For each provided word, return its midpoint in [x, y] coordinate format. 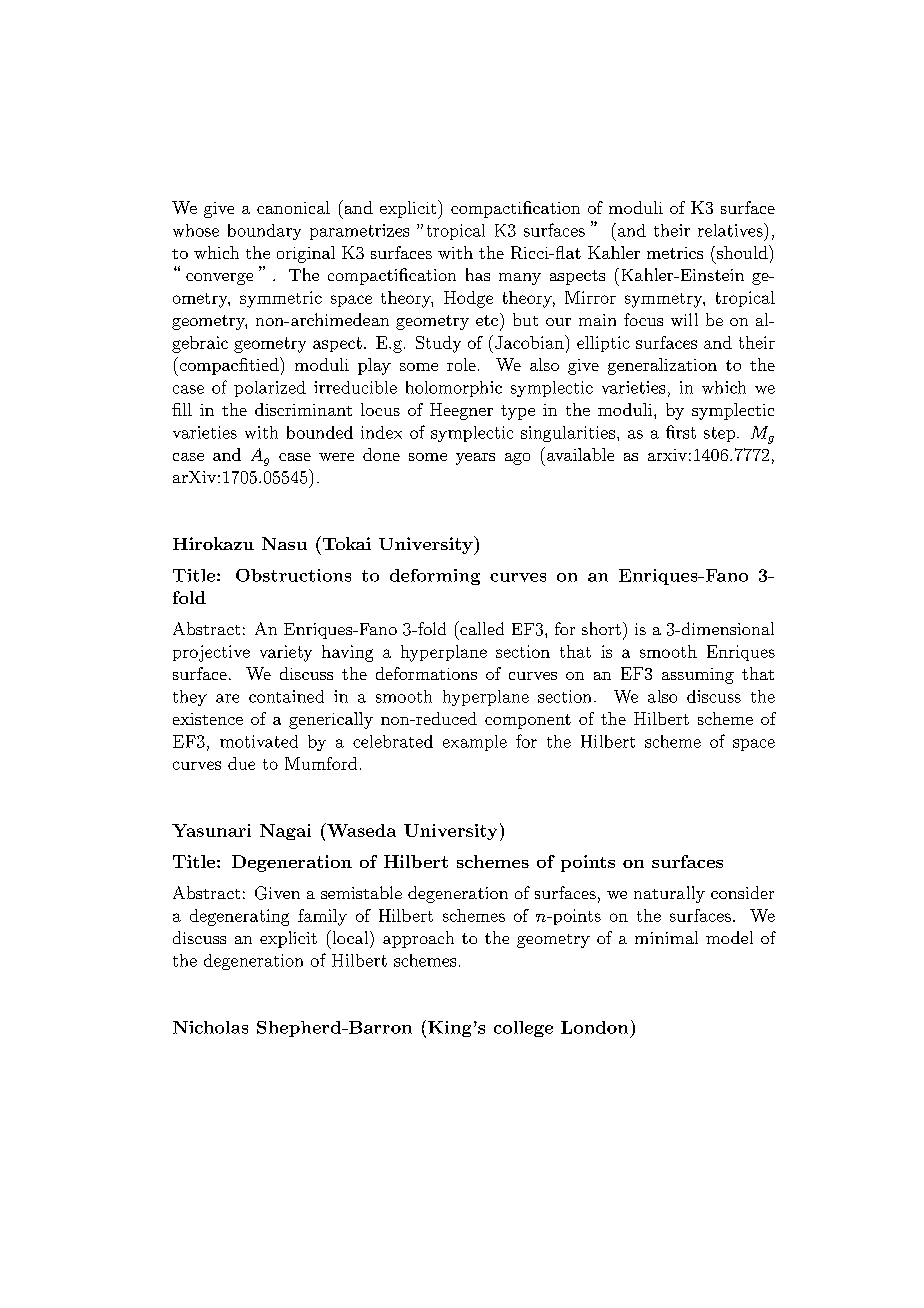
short [601, 628]
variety [286, 653]
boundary [264, 232]
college [523, 1029]
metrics [675, 253]
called [481, 628]
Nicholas [210, 1027]
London [594, 1027]
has [478, 274]
